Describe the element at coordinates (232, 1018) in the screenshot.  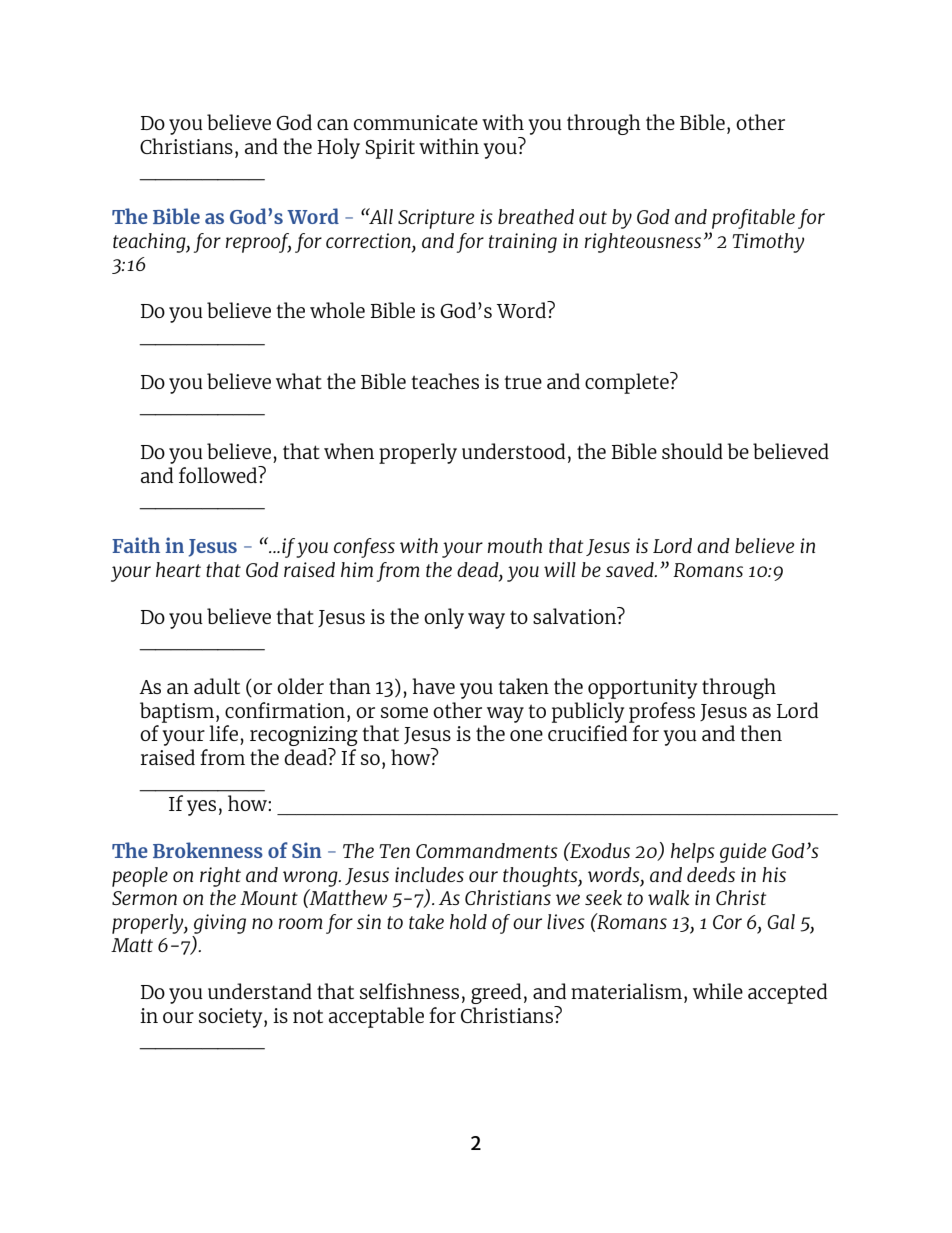
I see `society` at that location.
